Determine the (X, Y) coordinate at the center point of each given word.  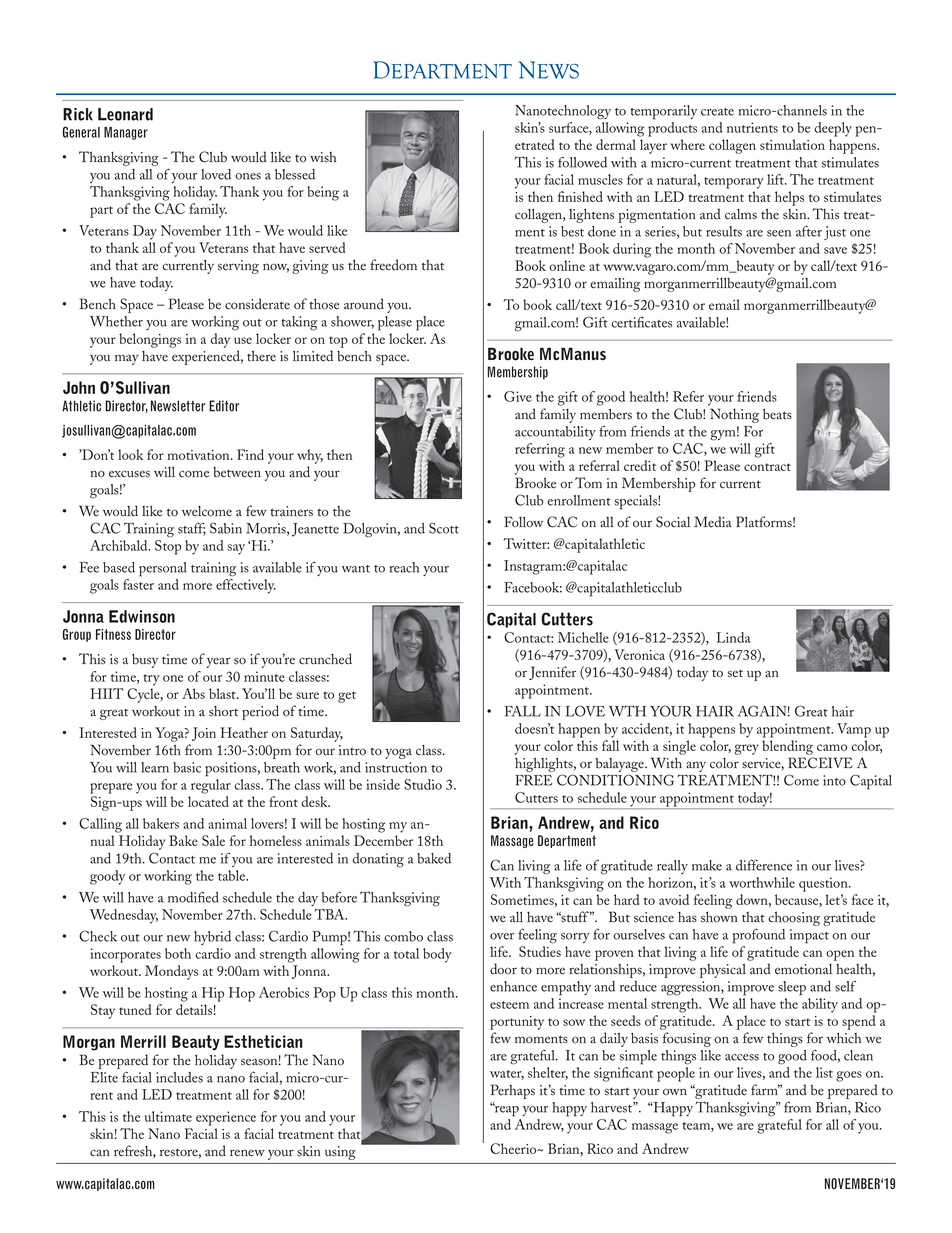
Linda (733, 637)
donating (378, 860)
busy (145, 661)
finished (580, 196)
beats (777, 414)
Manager (126, 133)
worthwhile (762, 882)
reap (506, 1110)
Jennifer (552, 673)
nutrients (752, 127)
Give (518, 396)
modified (193, 897)
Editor (224, 406)
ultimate (168, 1116)
